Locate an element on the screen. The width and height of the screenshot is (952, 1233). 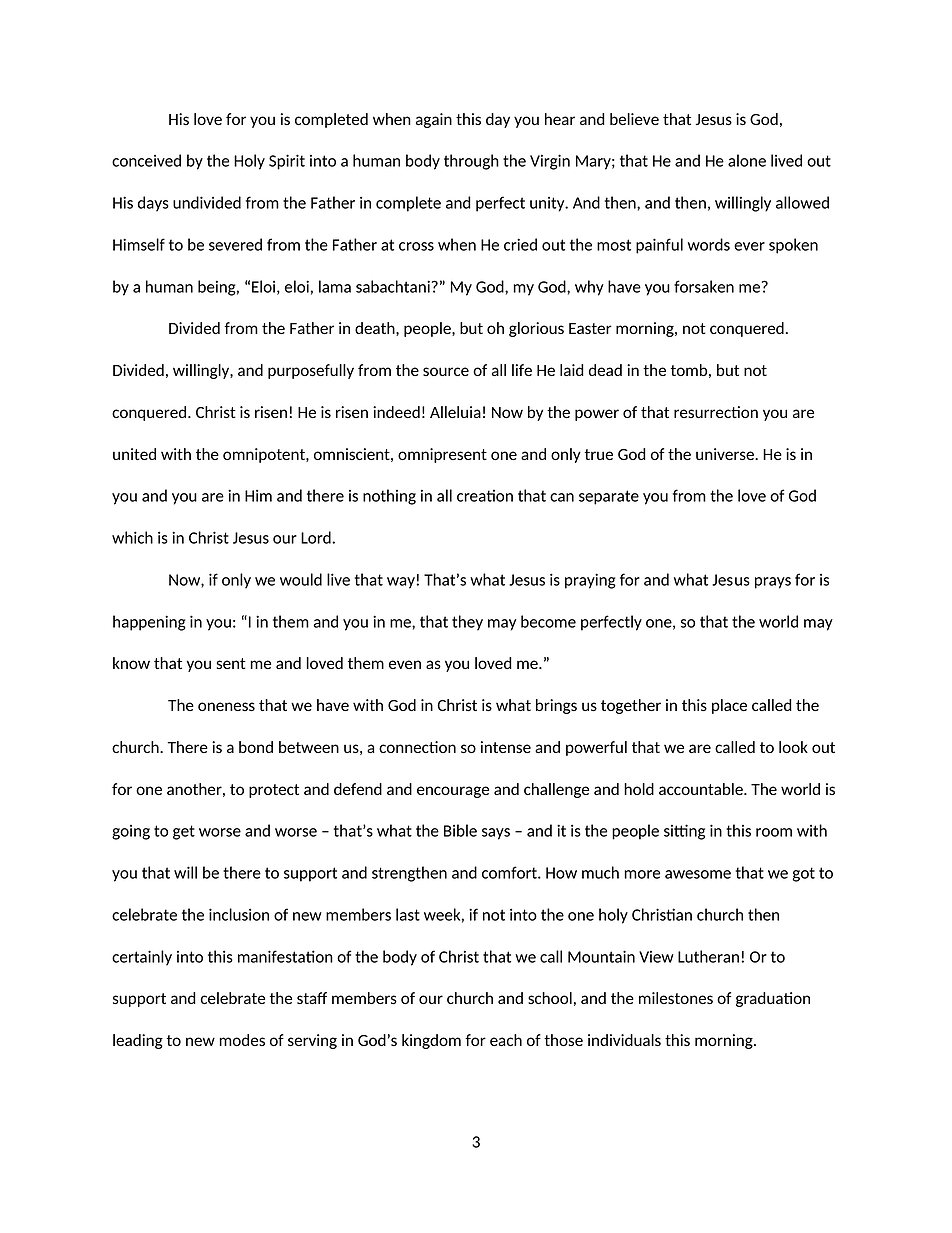
united is located at coordinates (134, 454).
